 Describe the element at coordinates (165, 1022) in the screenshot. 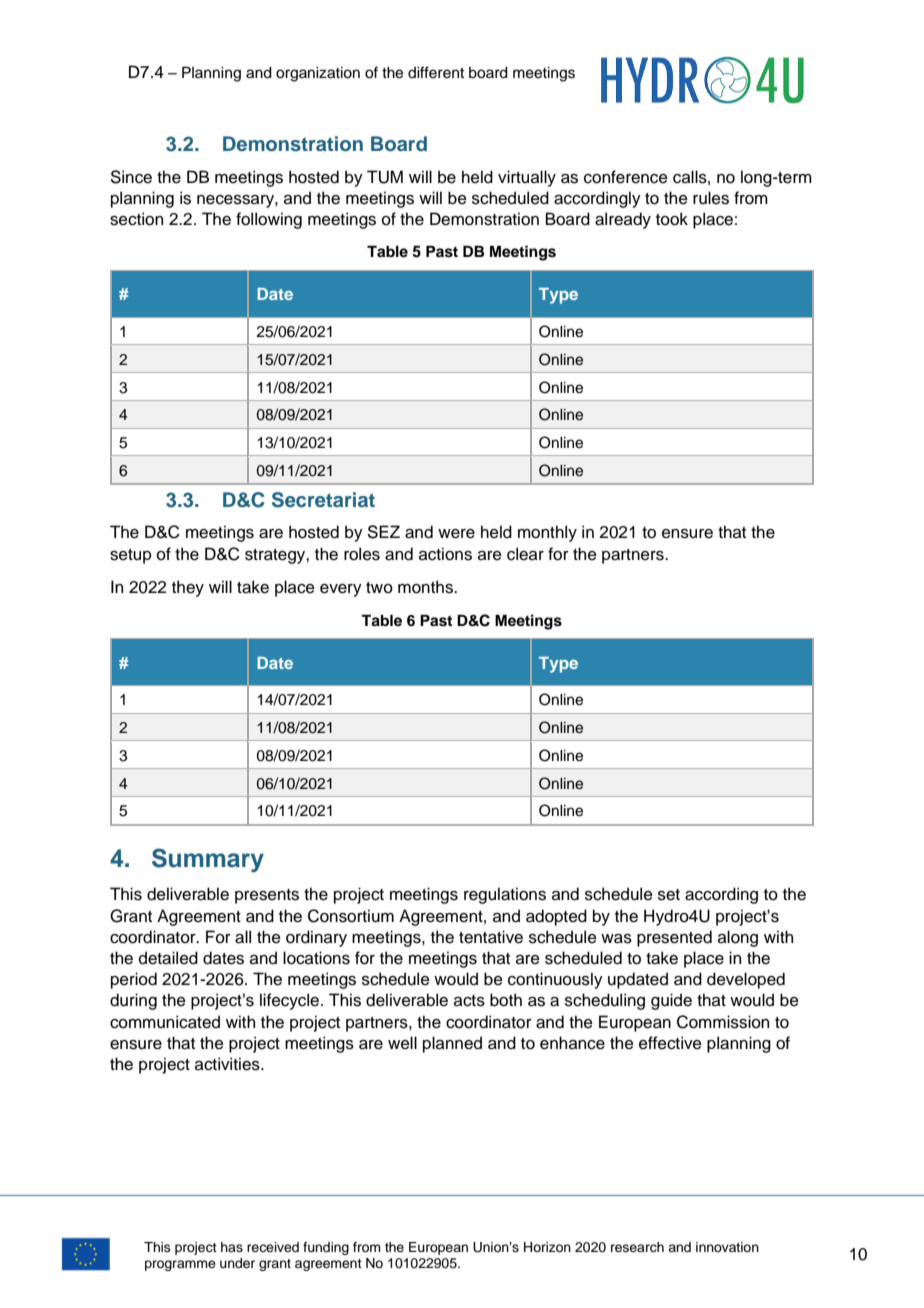

I see `communicated` at that location.
